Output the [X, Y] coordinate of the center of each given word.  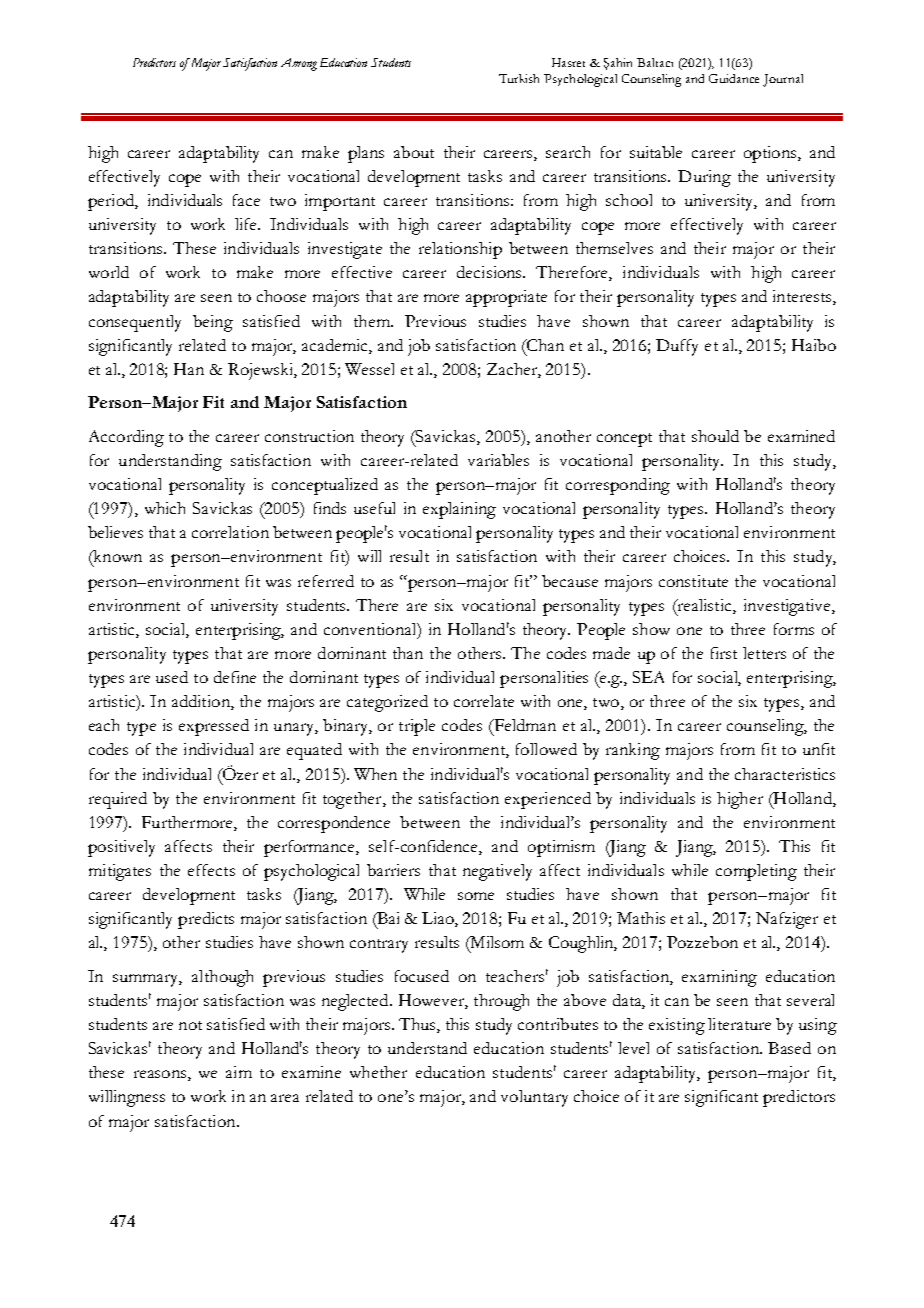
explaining [459, 510]
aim [239, 1072]
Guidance [734, 78]
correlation [230, 532]
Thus [418, 1025]
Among [299, 64]
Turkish [519, 78]
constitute [693, 581]
